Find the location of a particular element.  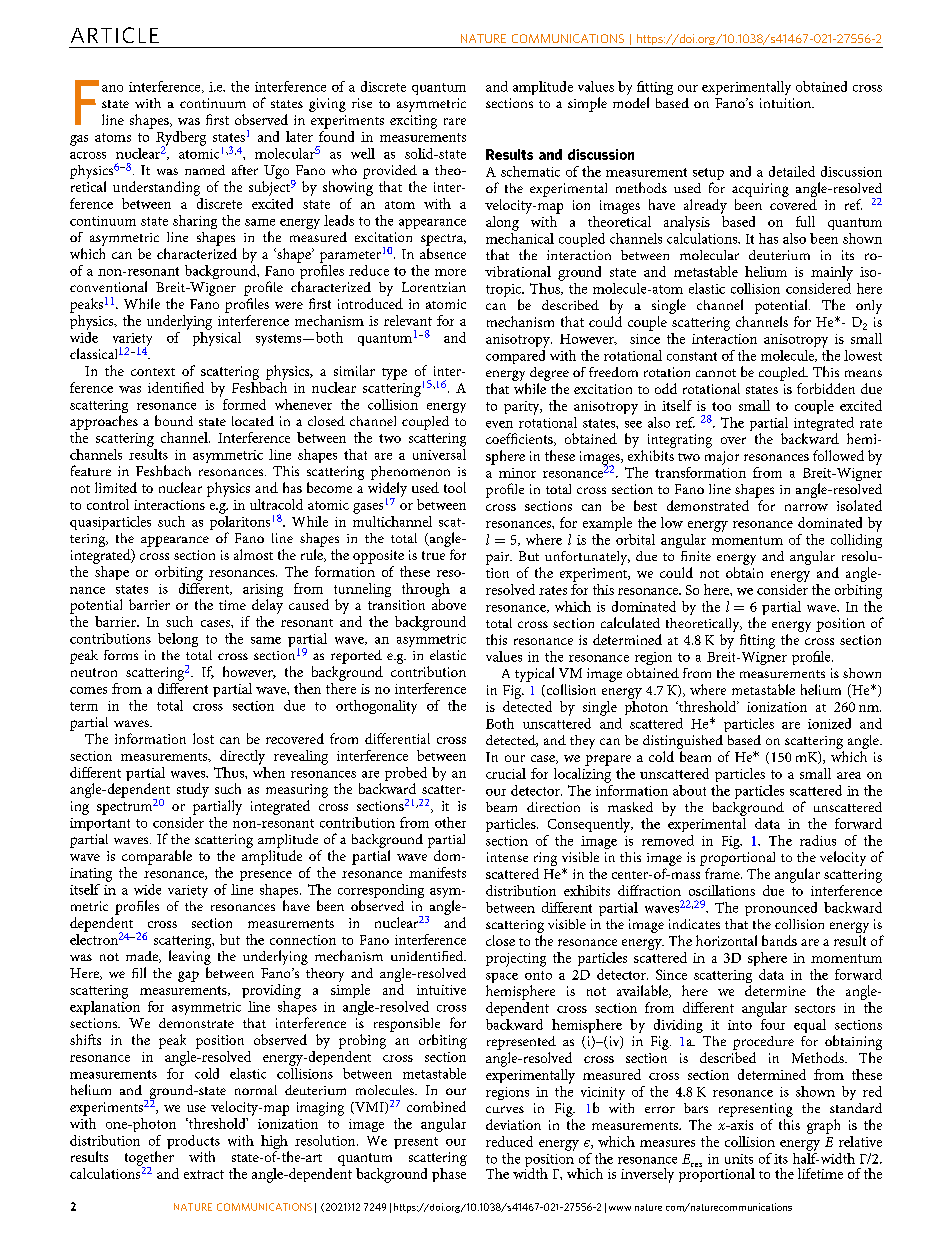

named is located at coordinates (205, 170).
